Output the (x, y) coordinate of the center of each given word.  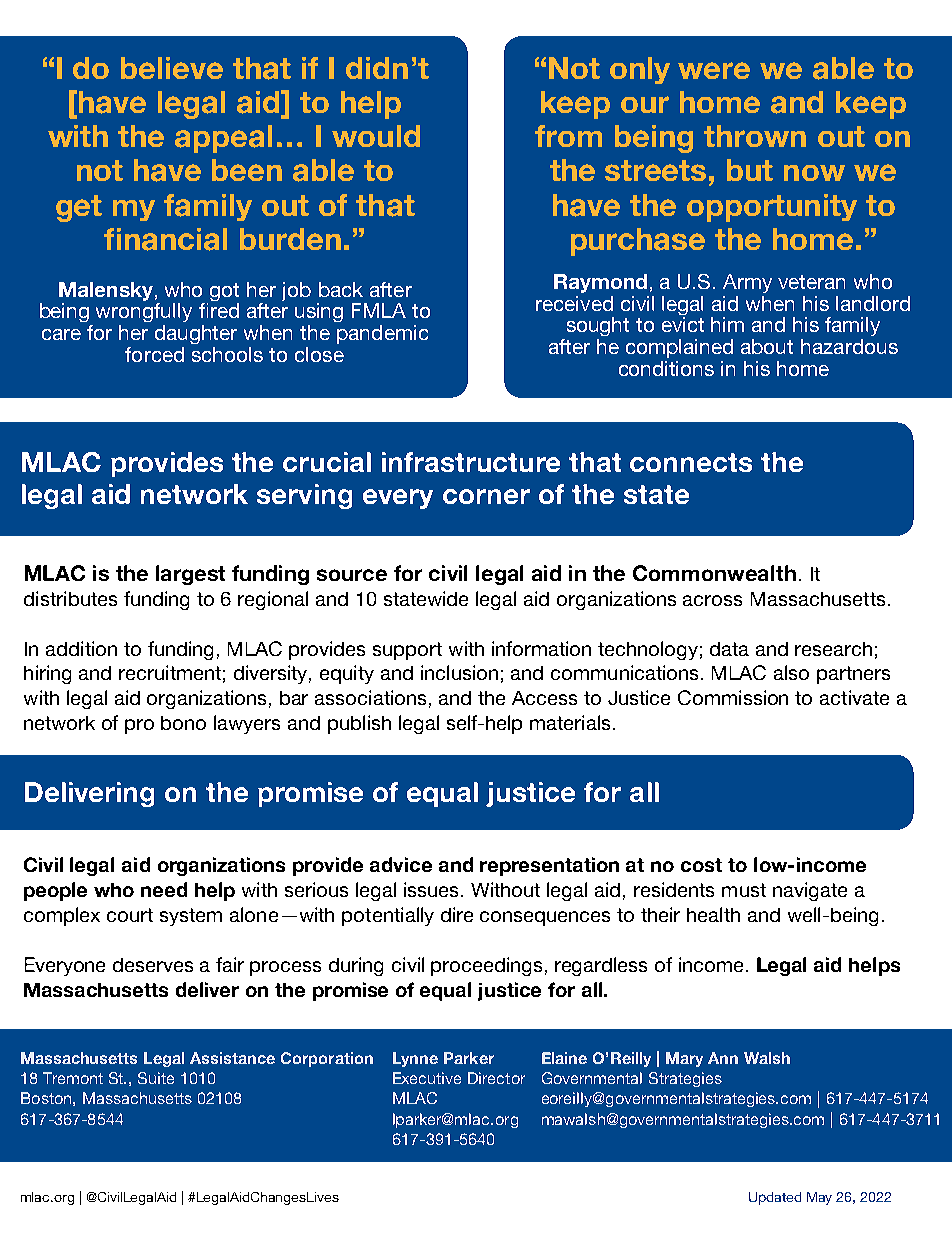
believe (172, 68)
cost (701, 865)
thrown (755, 136)
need (164, 889)
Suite (156, 1078)
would (376, 136)
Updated (775, 1198)
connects (691, 462)
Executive (427, 1078)
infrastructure (471, 462)
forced (154, 354)
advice (401, 864)
